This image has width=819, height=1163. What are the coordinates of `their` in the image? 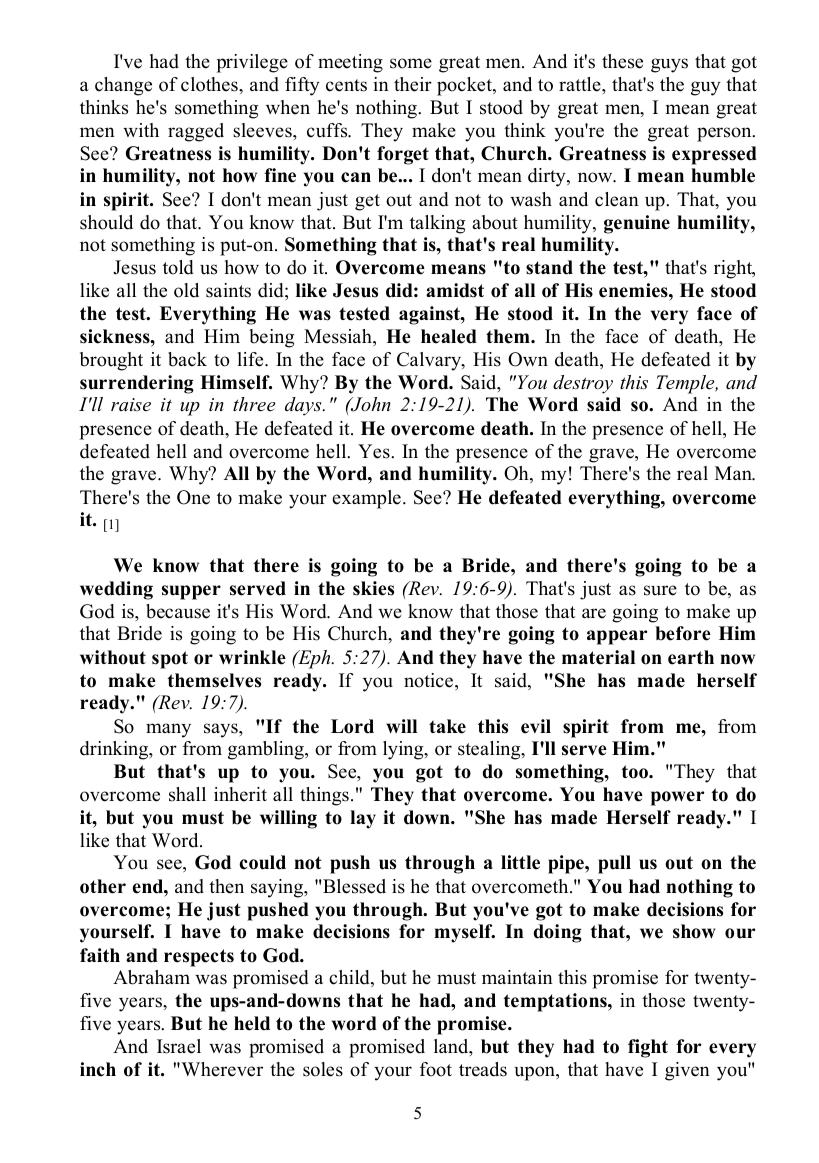 It's located at (413, 84).
